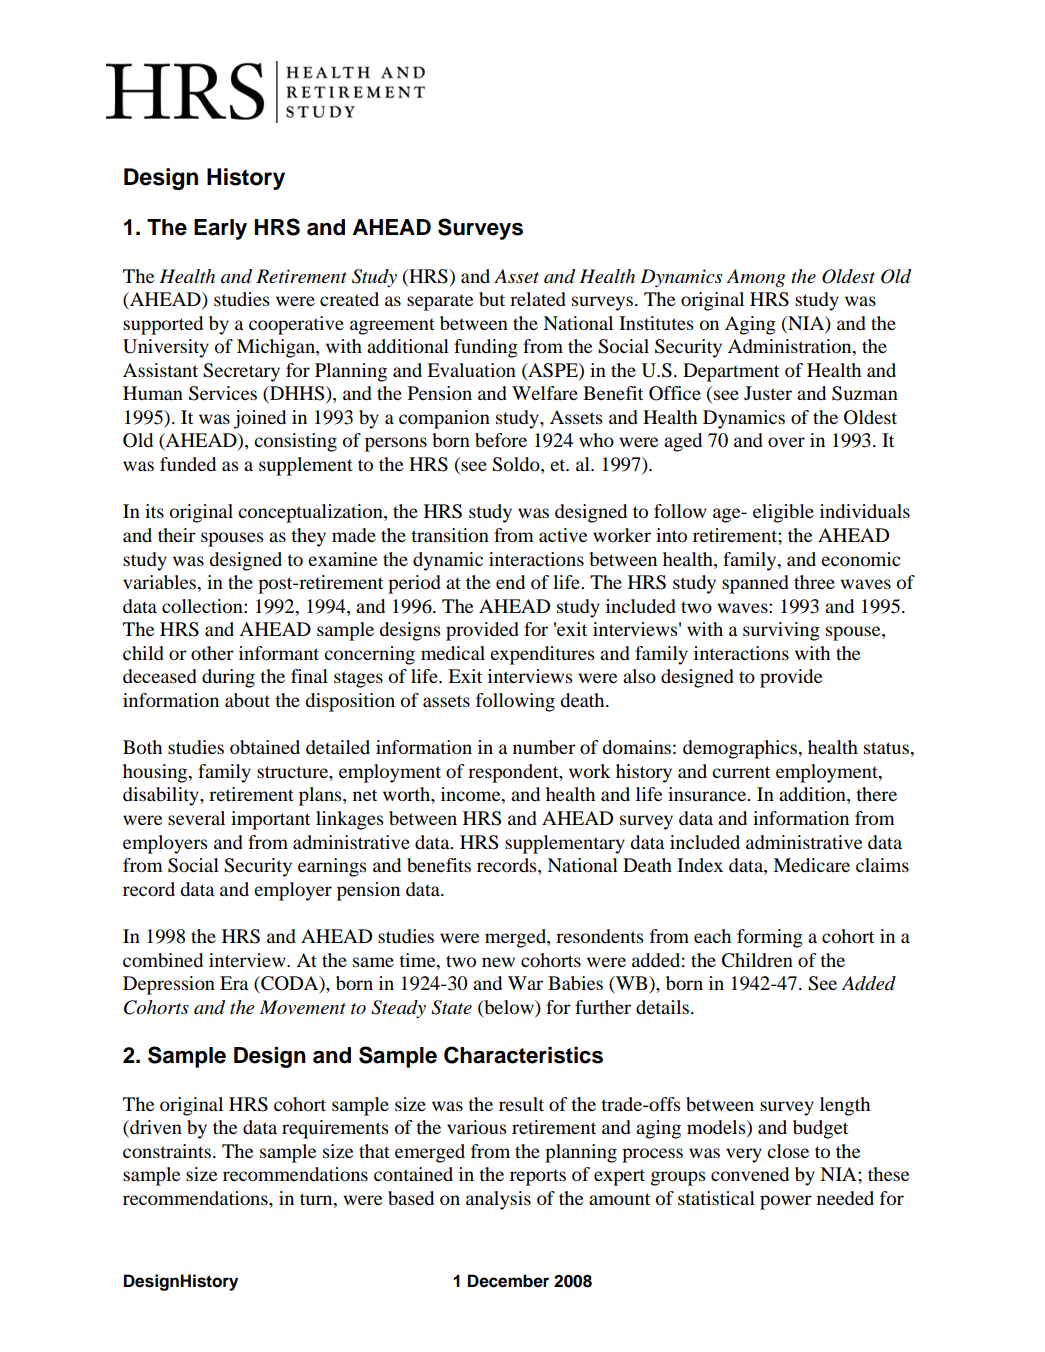 The height and width of the page is (1352, 1045). Describe the element at coordinates (169, 985) in the page. I see `Depression` at that location.
